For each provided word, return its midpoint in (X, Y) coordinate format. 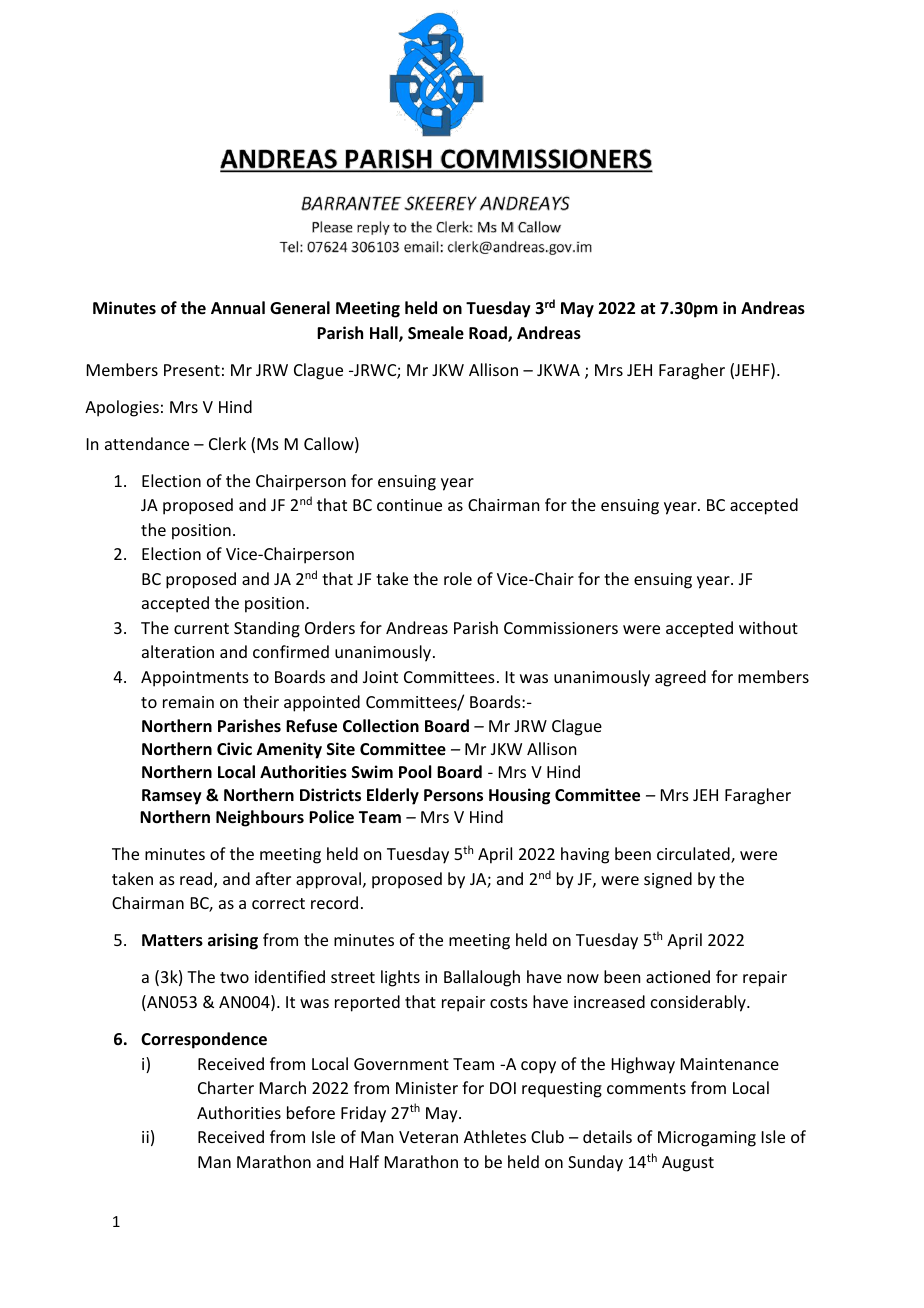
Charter (226, 1087)
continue (409, 505)
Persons (453, 795)
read (197, 880)
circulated (694, 855)
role (458, 578)
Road (489, 334)
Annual (238, 307)
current (201, 628)
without (768, 627)
